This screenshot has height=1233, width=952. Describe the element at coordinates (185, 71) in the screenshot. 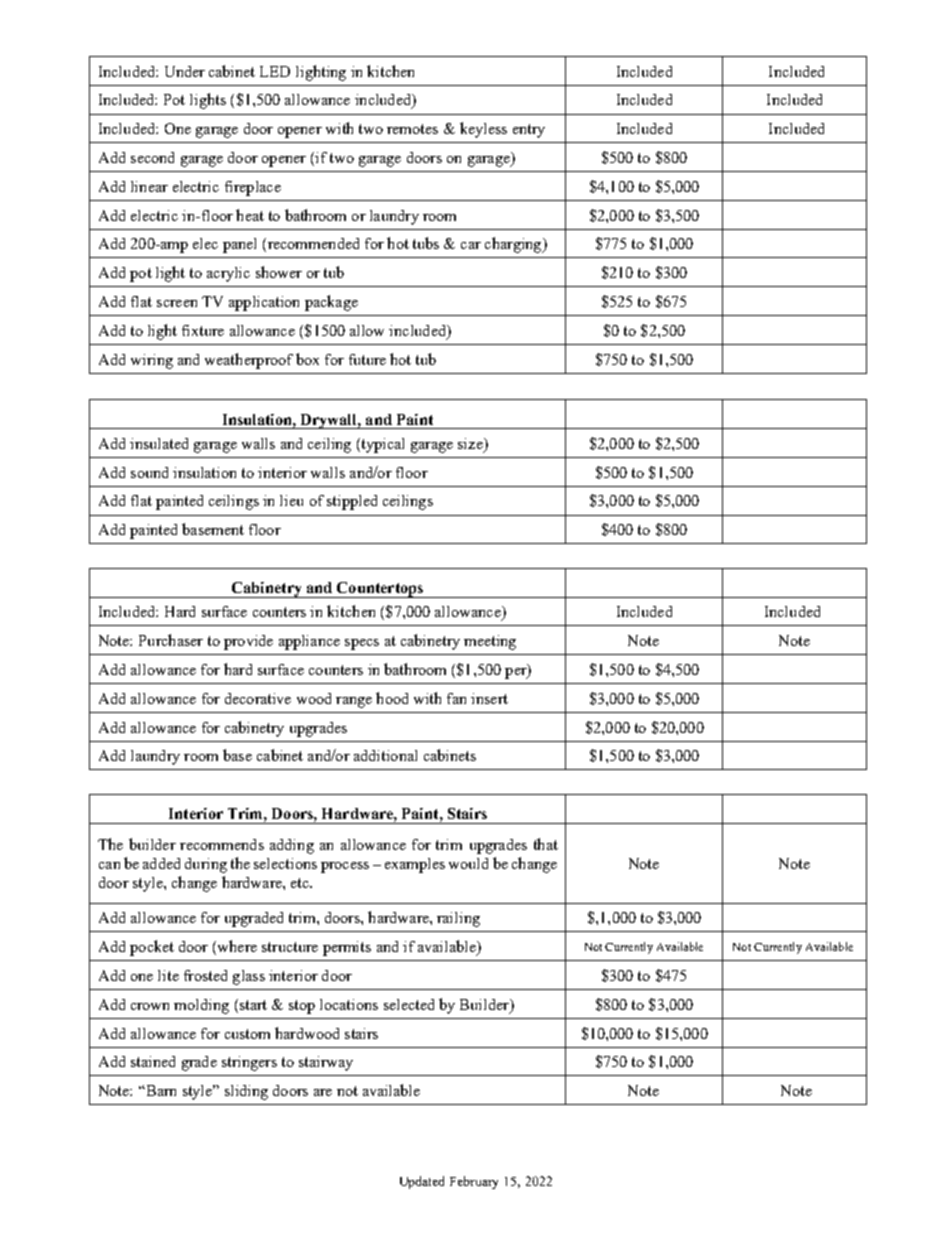

I see `Under` at that location.
